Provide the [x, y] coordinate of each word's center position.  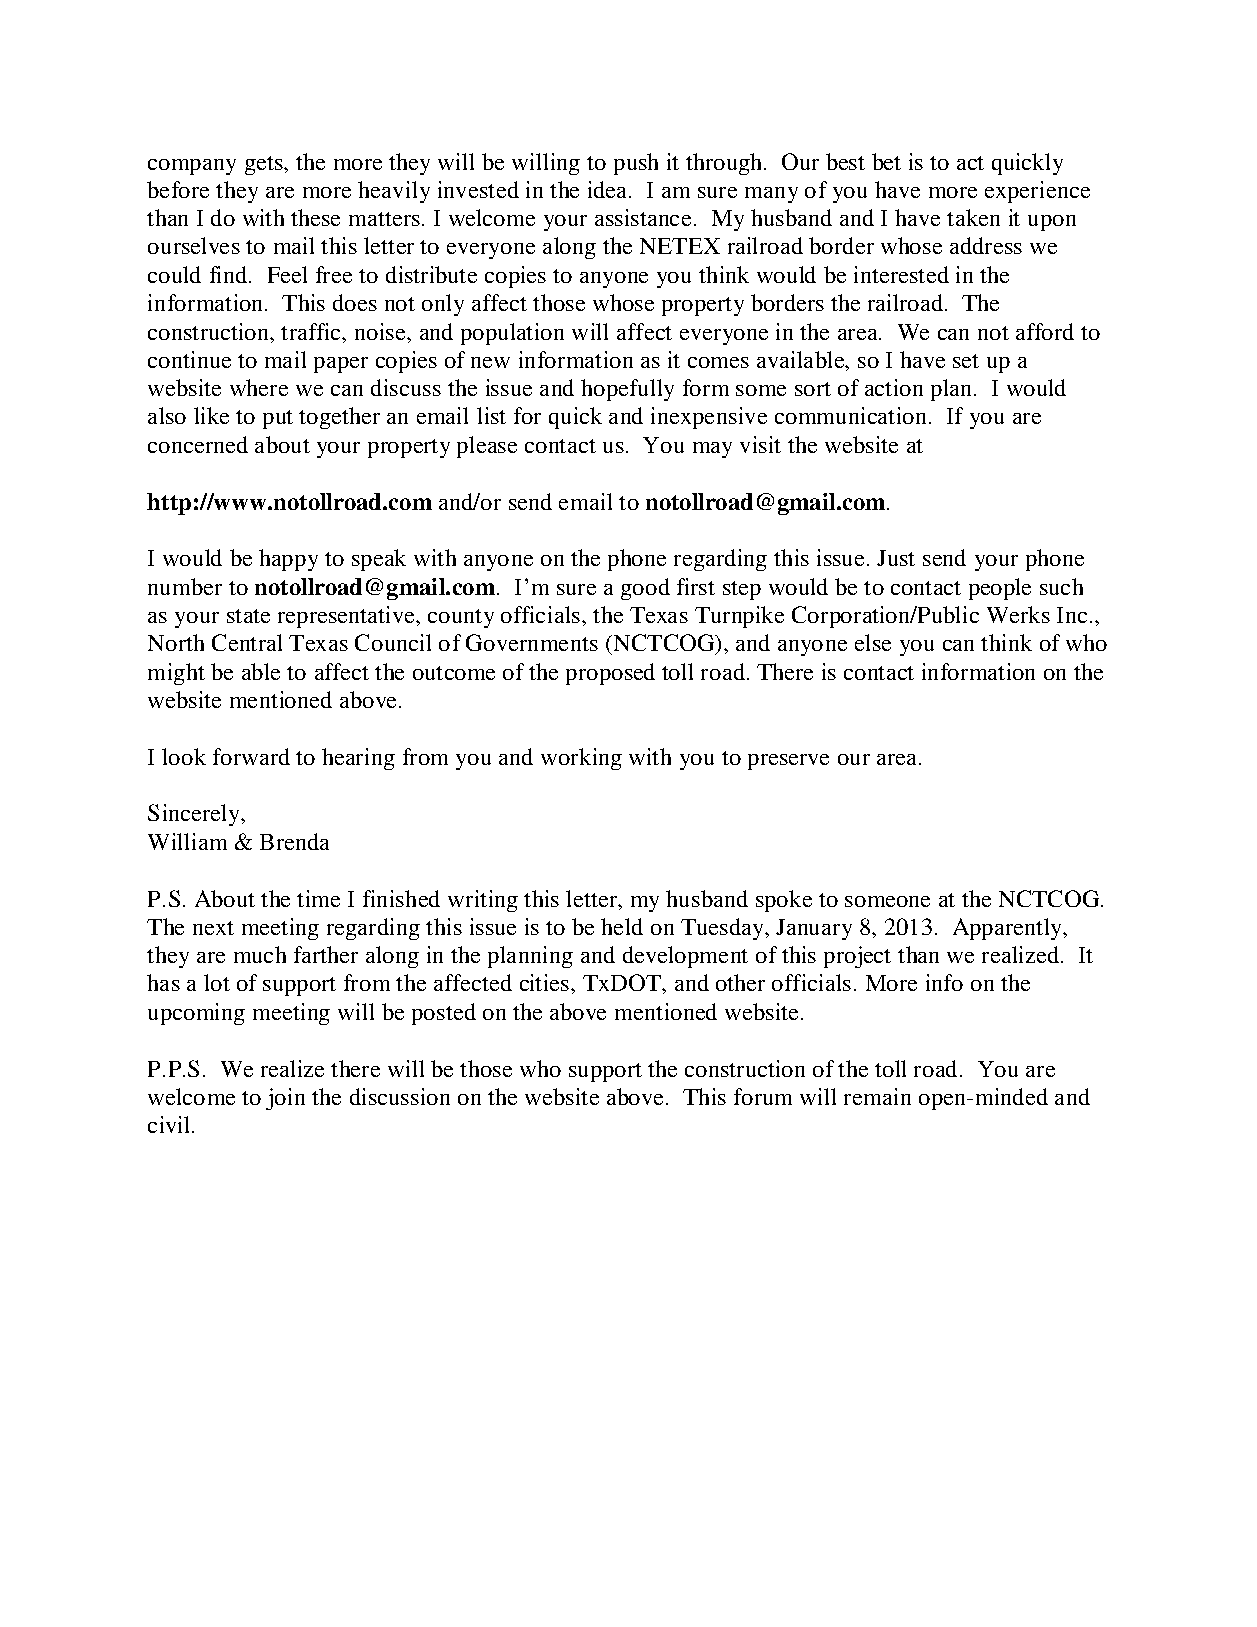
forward [251, 756]
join [285, 1099]
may [712, 450]
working [581, 759]
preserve [788, 762]
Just [896, 558]
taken [973, 217]
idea [609, 189]
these [315, 217]
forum [763, 1096]
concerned [198, 444]
